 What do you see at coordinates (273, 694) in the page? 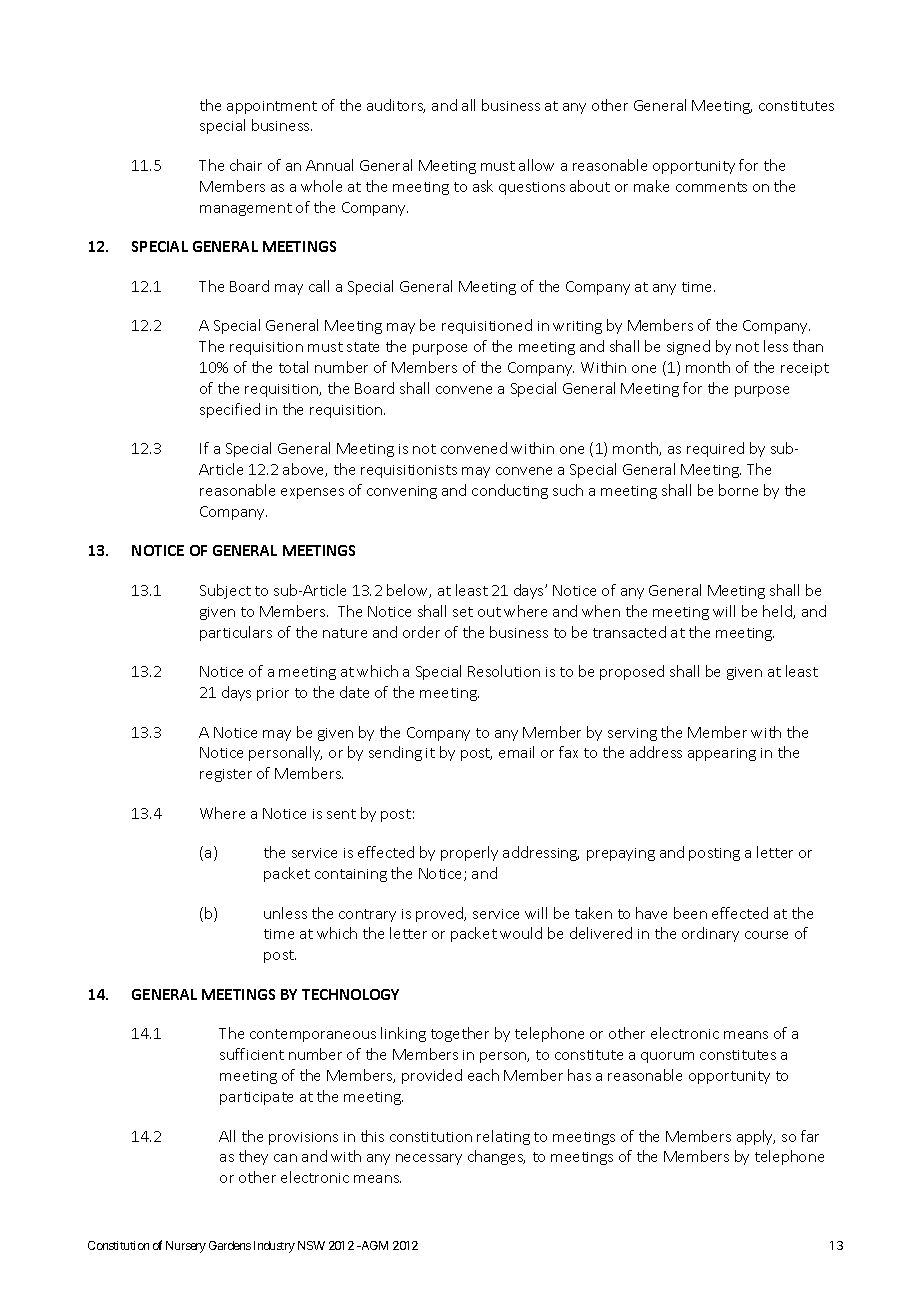
I see `prior` at bounding box center [273, 694].
